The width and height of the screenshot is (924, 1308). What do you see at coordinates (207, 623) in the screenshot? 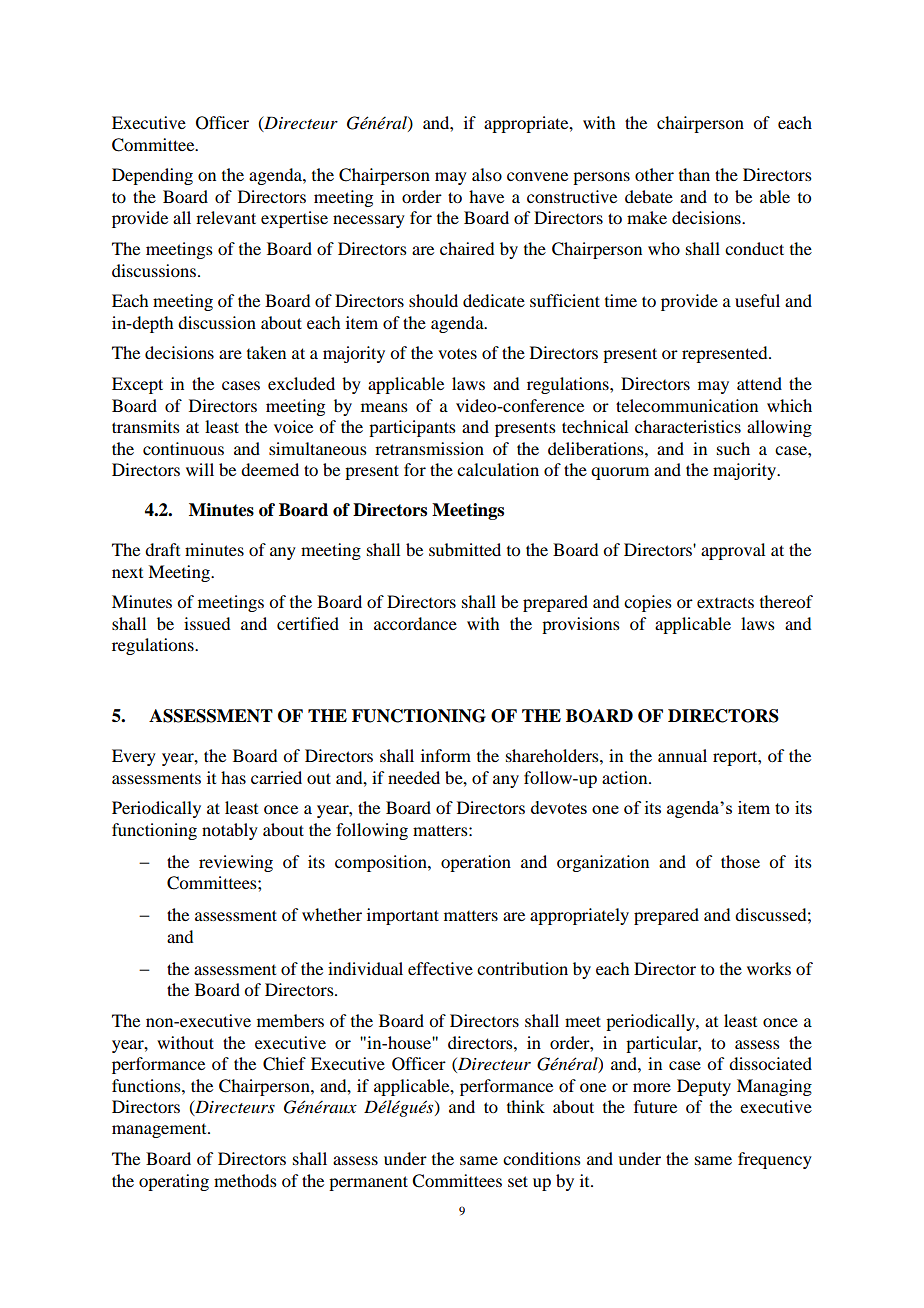
I see `issued` at bounding box center [207, 623].
